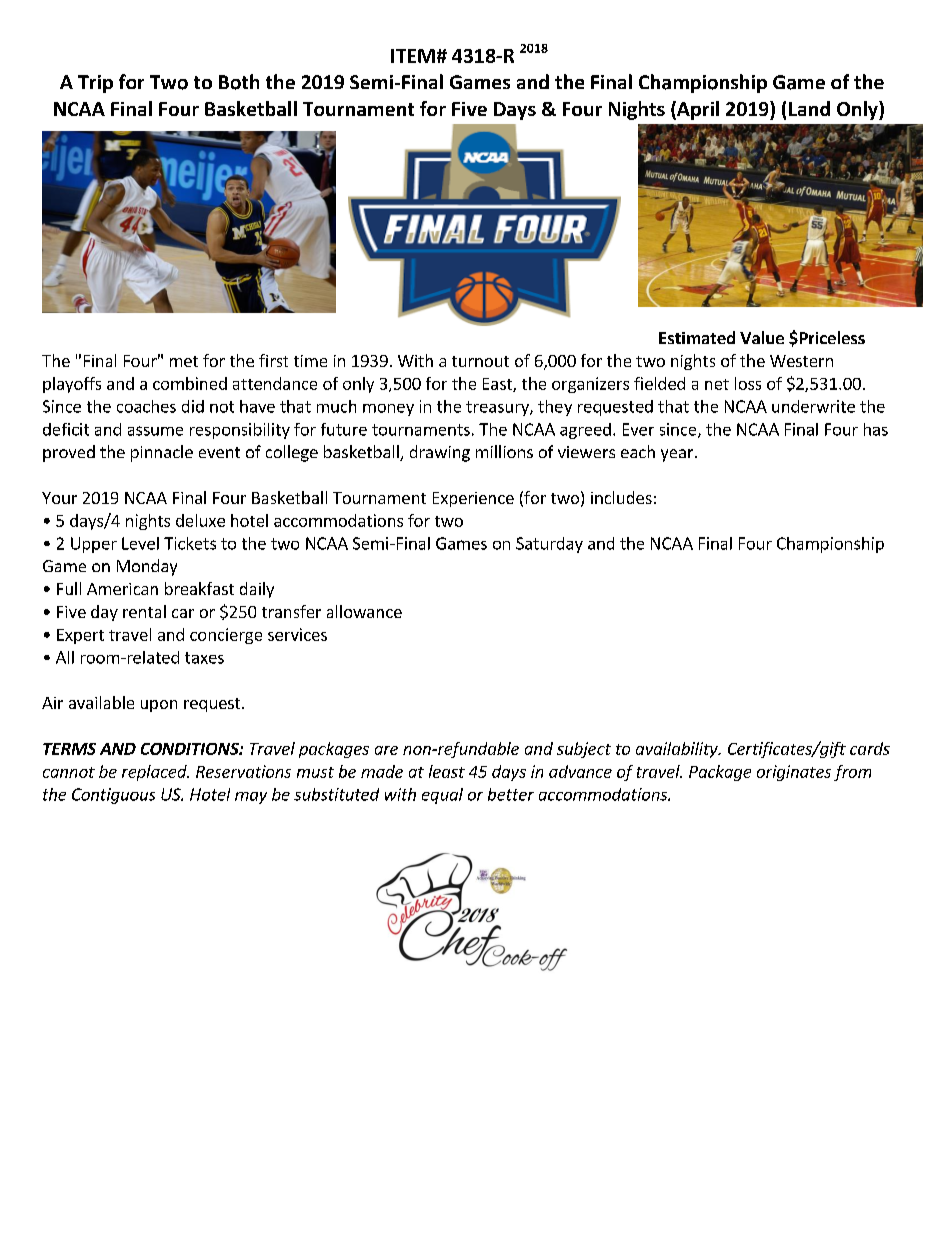 This screenshot has height=1233, width=952. What do you see at coordinates (95, 84) in the screenshot?
I see `Trip` at bounding box center [95, 84].
